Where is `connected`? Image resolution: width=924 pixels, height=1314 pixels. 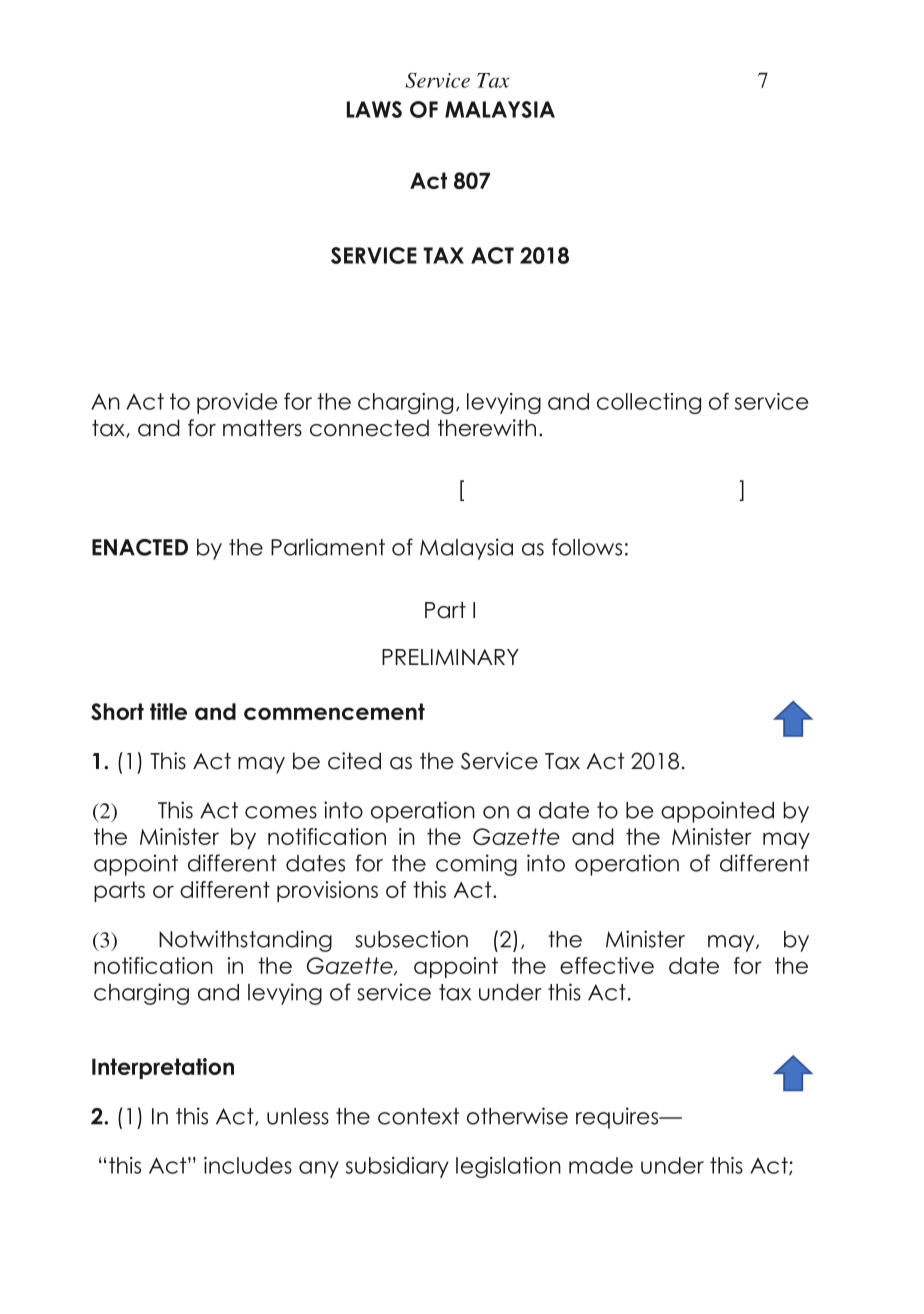
connected is located at coordinates (369, 428).
